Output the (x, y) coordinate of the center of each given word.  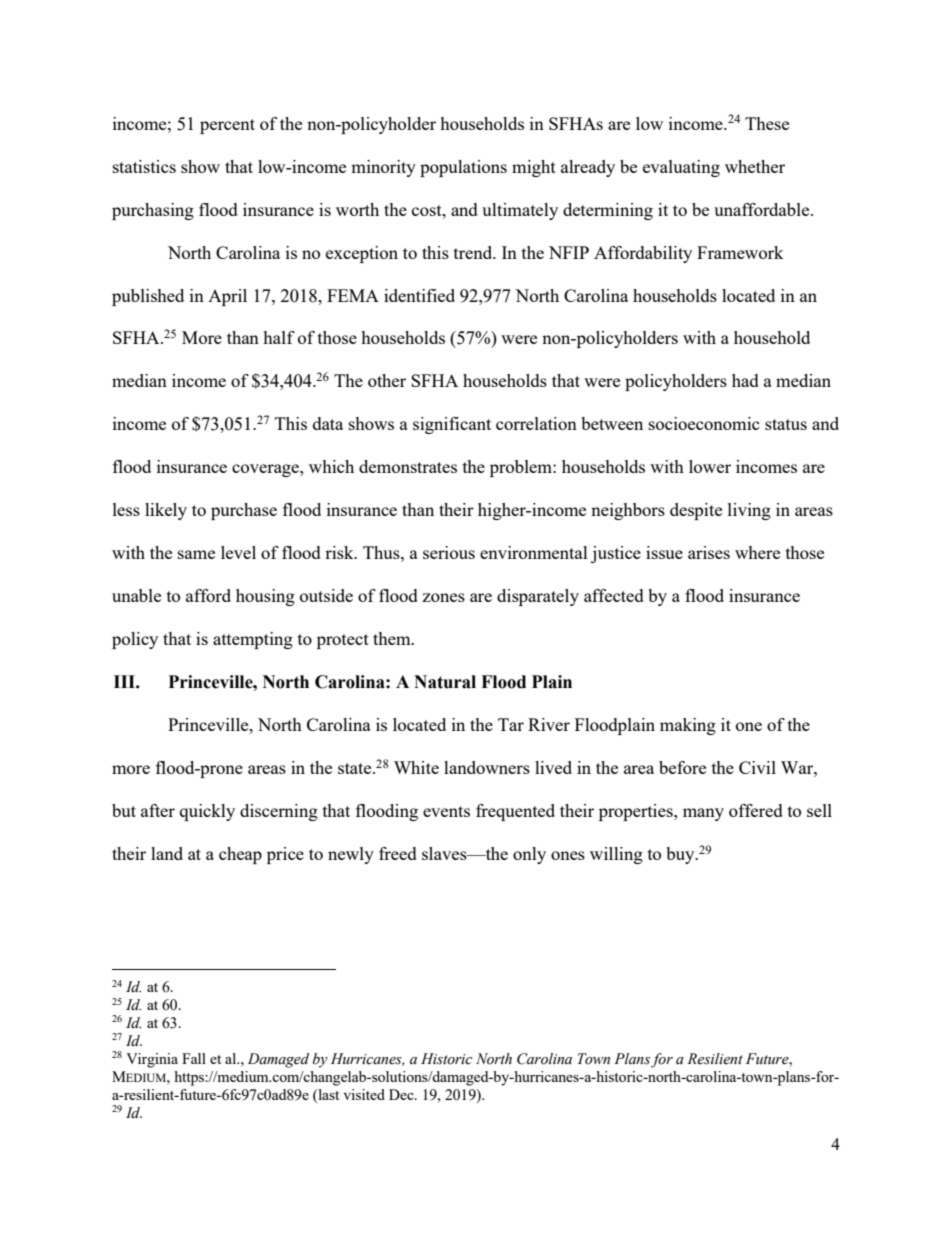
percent (227, 126)
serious (449, 552)
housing (265, 597)
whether (755, 166)
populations (463, 168)
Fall (194, 1058)
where (757, 552)
